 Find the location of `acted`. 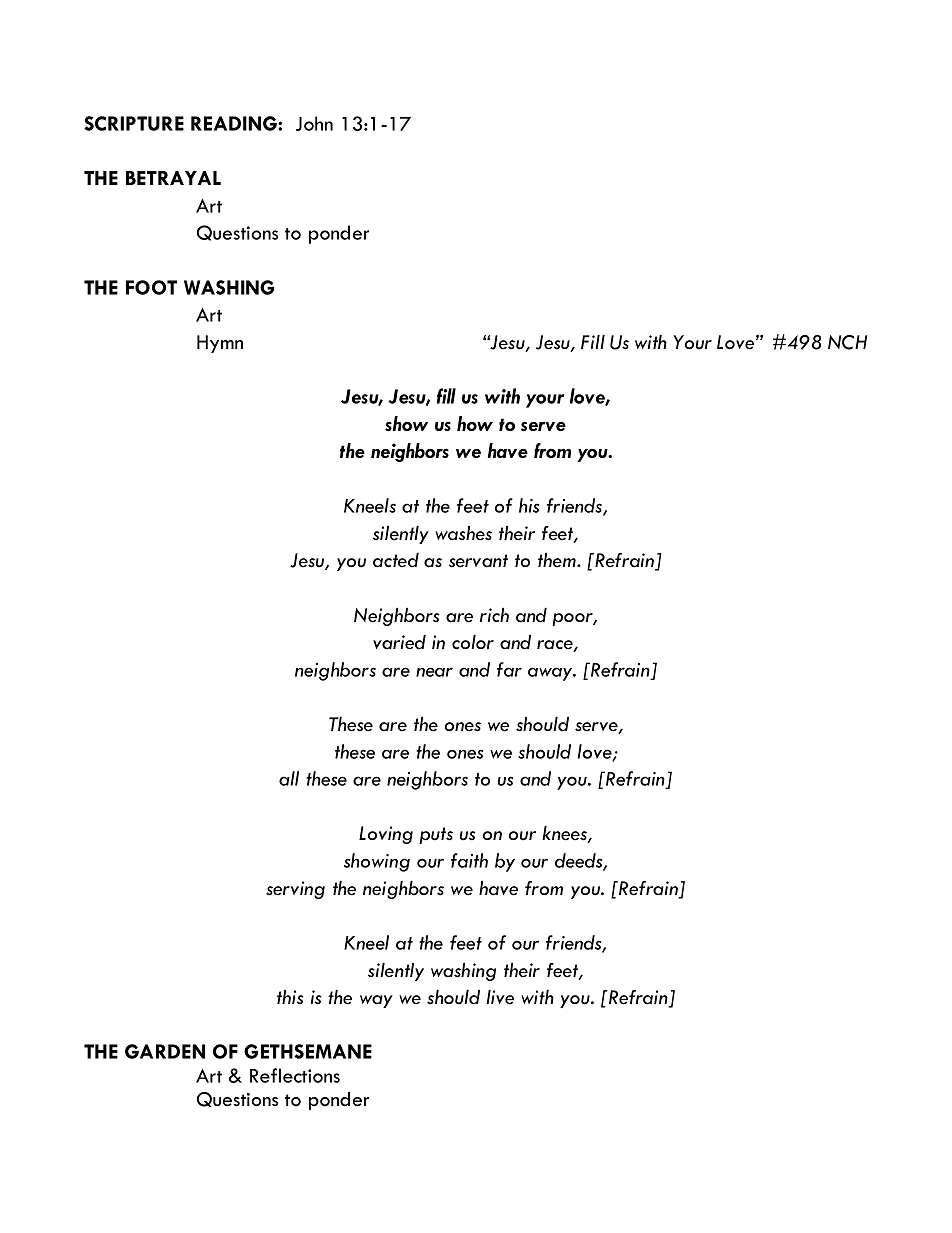

acted is located at coordinates (396, 560).
